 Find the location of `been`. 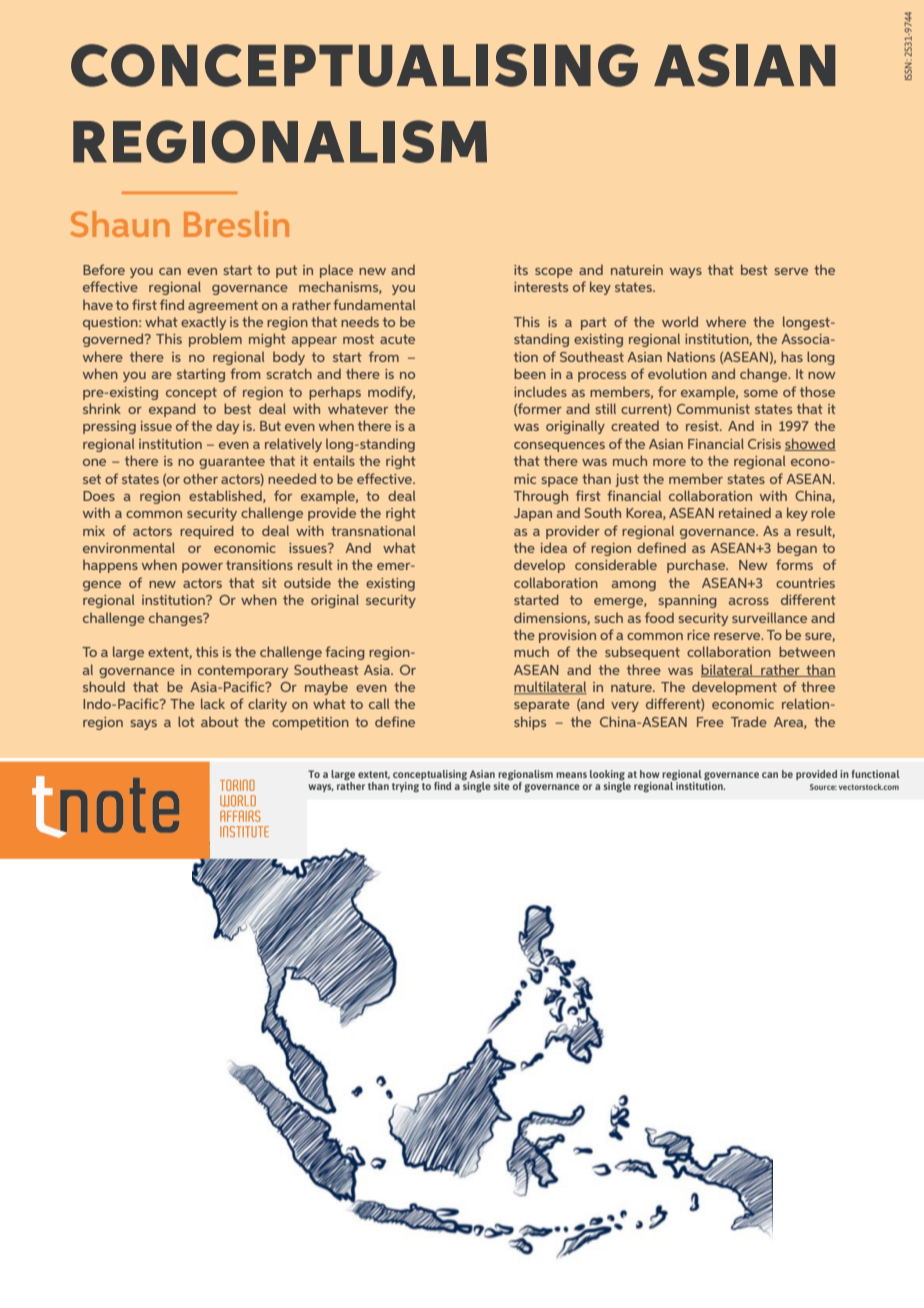

been is located at coordinates (530, 373).
